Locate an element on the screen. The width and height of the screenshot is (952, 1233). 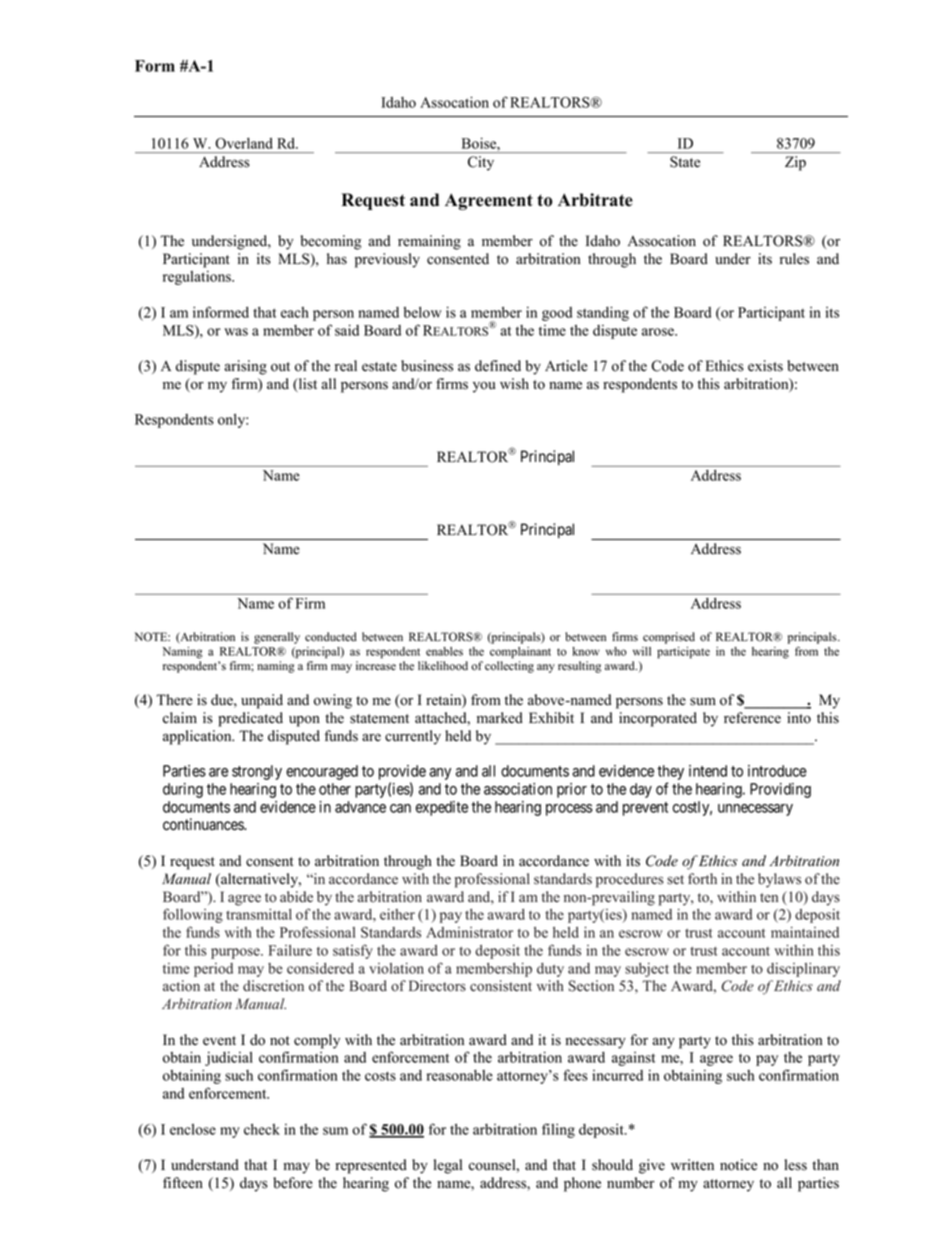
arising is located at coordinates (245, 367).
